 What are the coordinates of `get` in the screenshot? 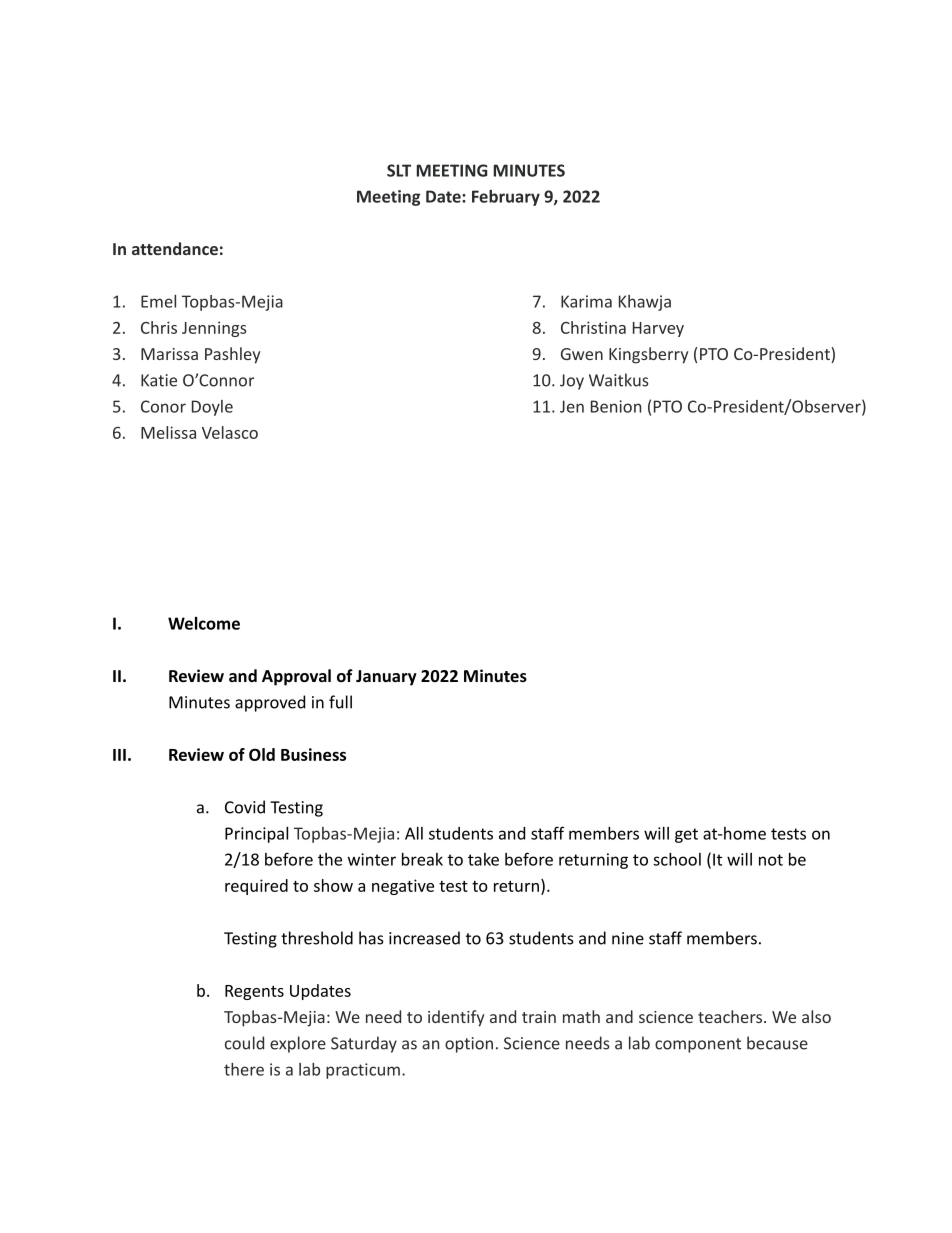 It's located at (686, 835).
